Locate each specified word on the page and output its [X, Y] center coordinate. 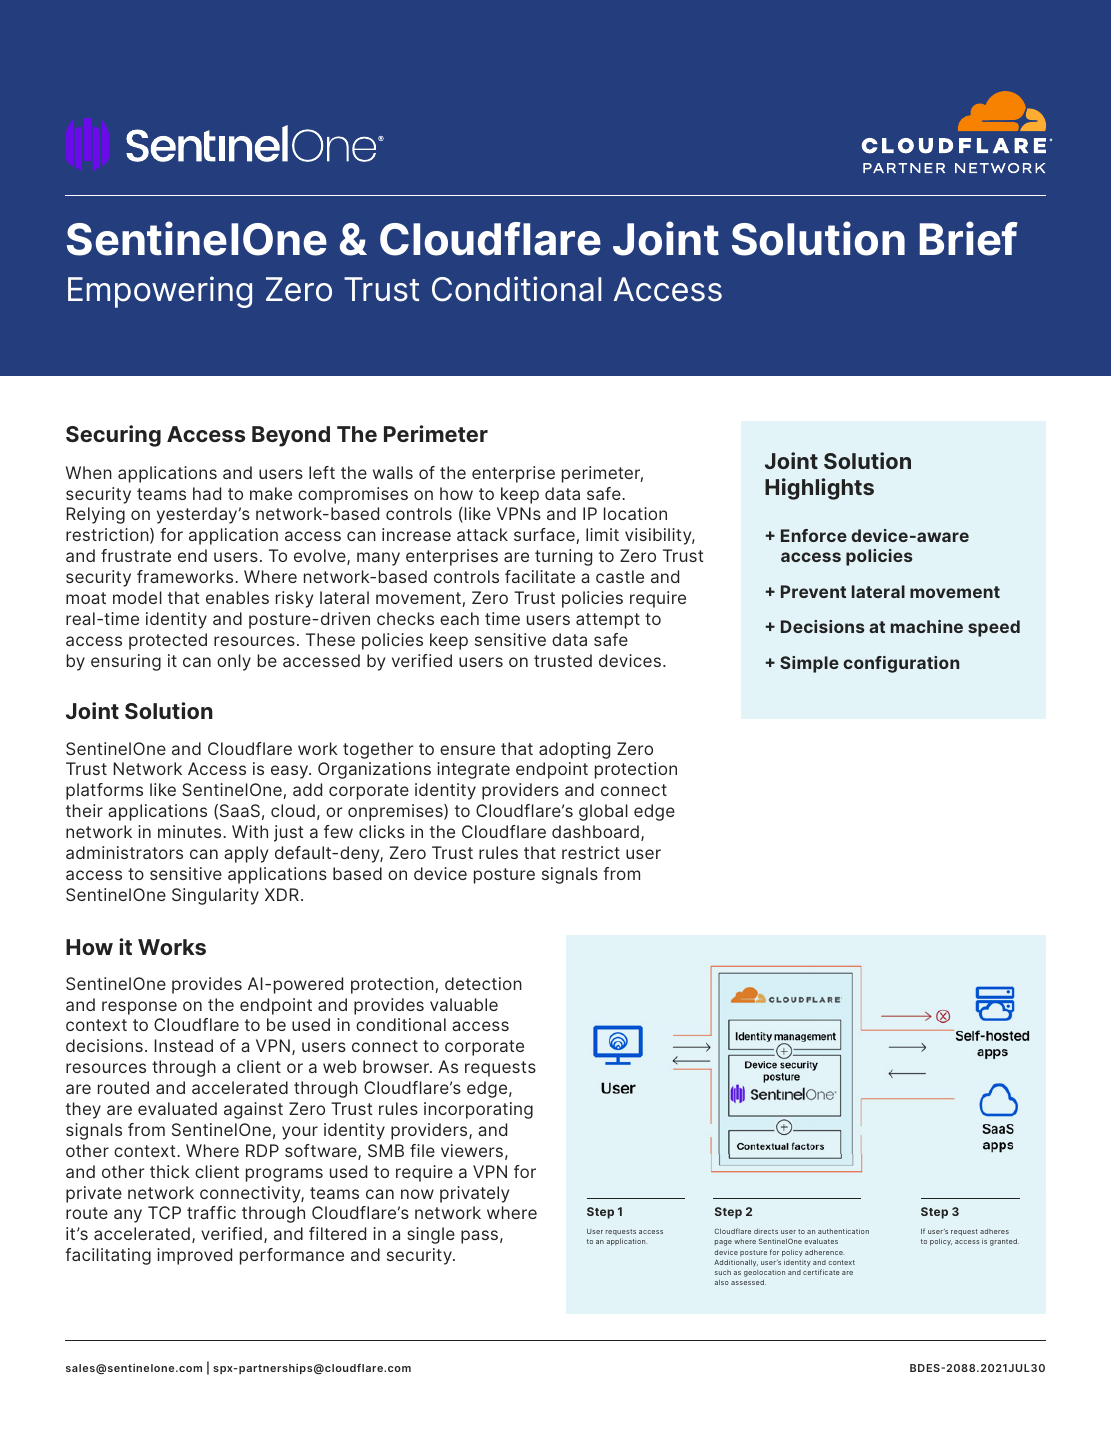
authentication [843, 1231]
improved [194, 1256]
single [431, 1235]
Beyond [291, 436]
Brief [969, 238]
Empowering [160, 292]
